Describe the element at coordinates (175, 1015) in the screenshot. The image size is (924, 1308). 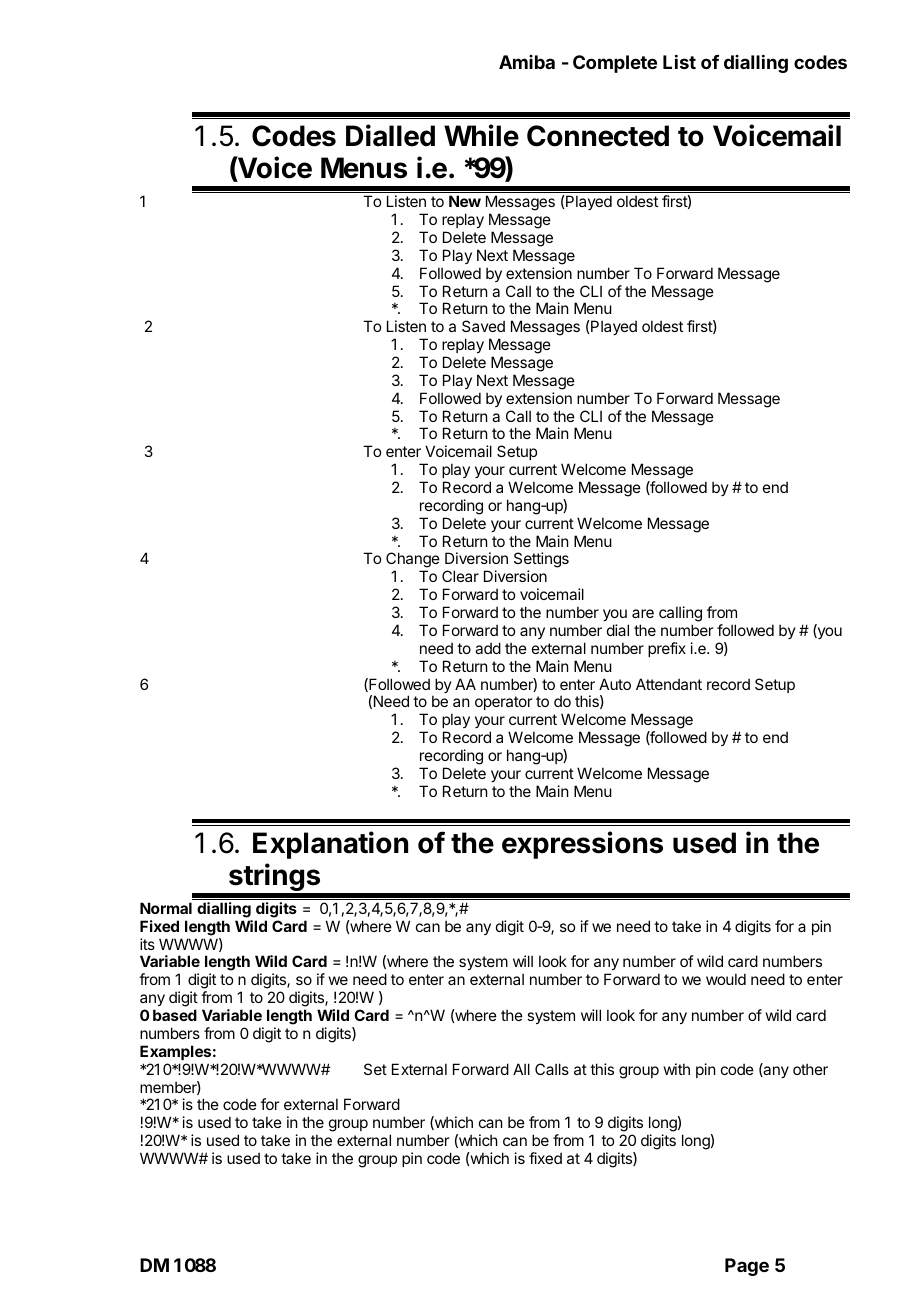
I see `based` at that location.
